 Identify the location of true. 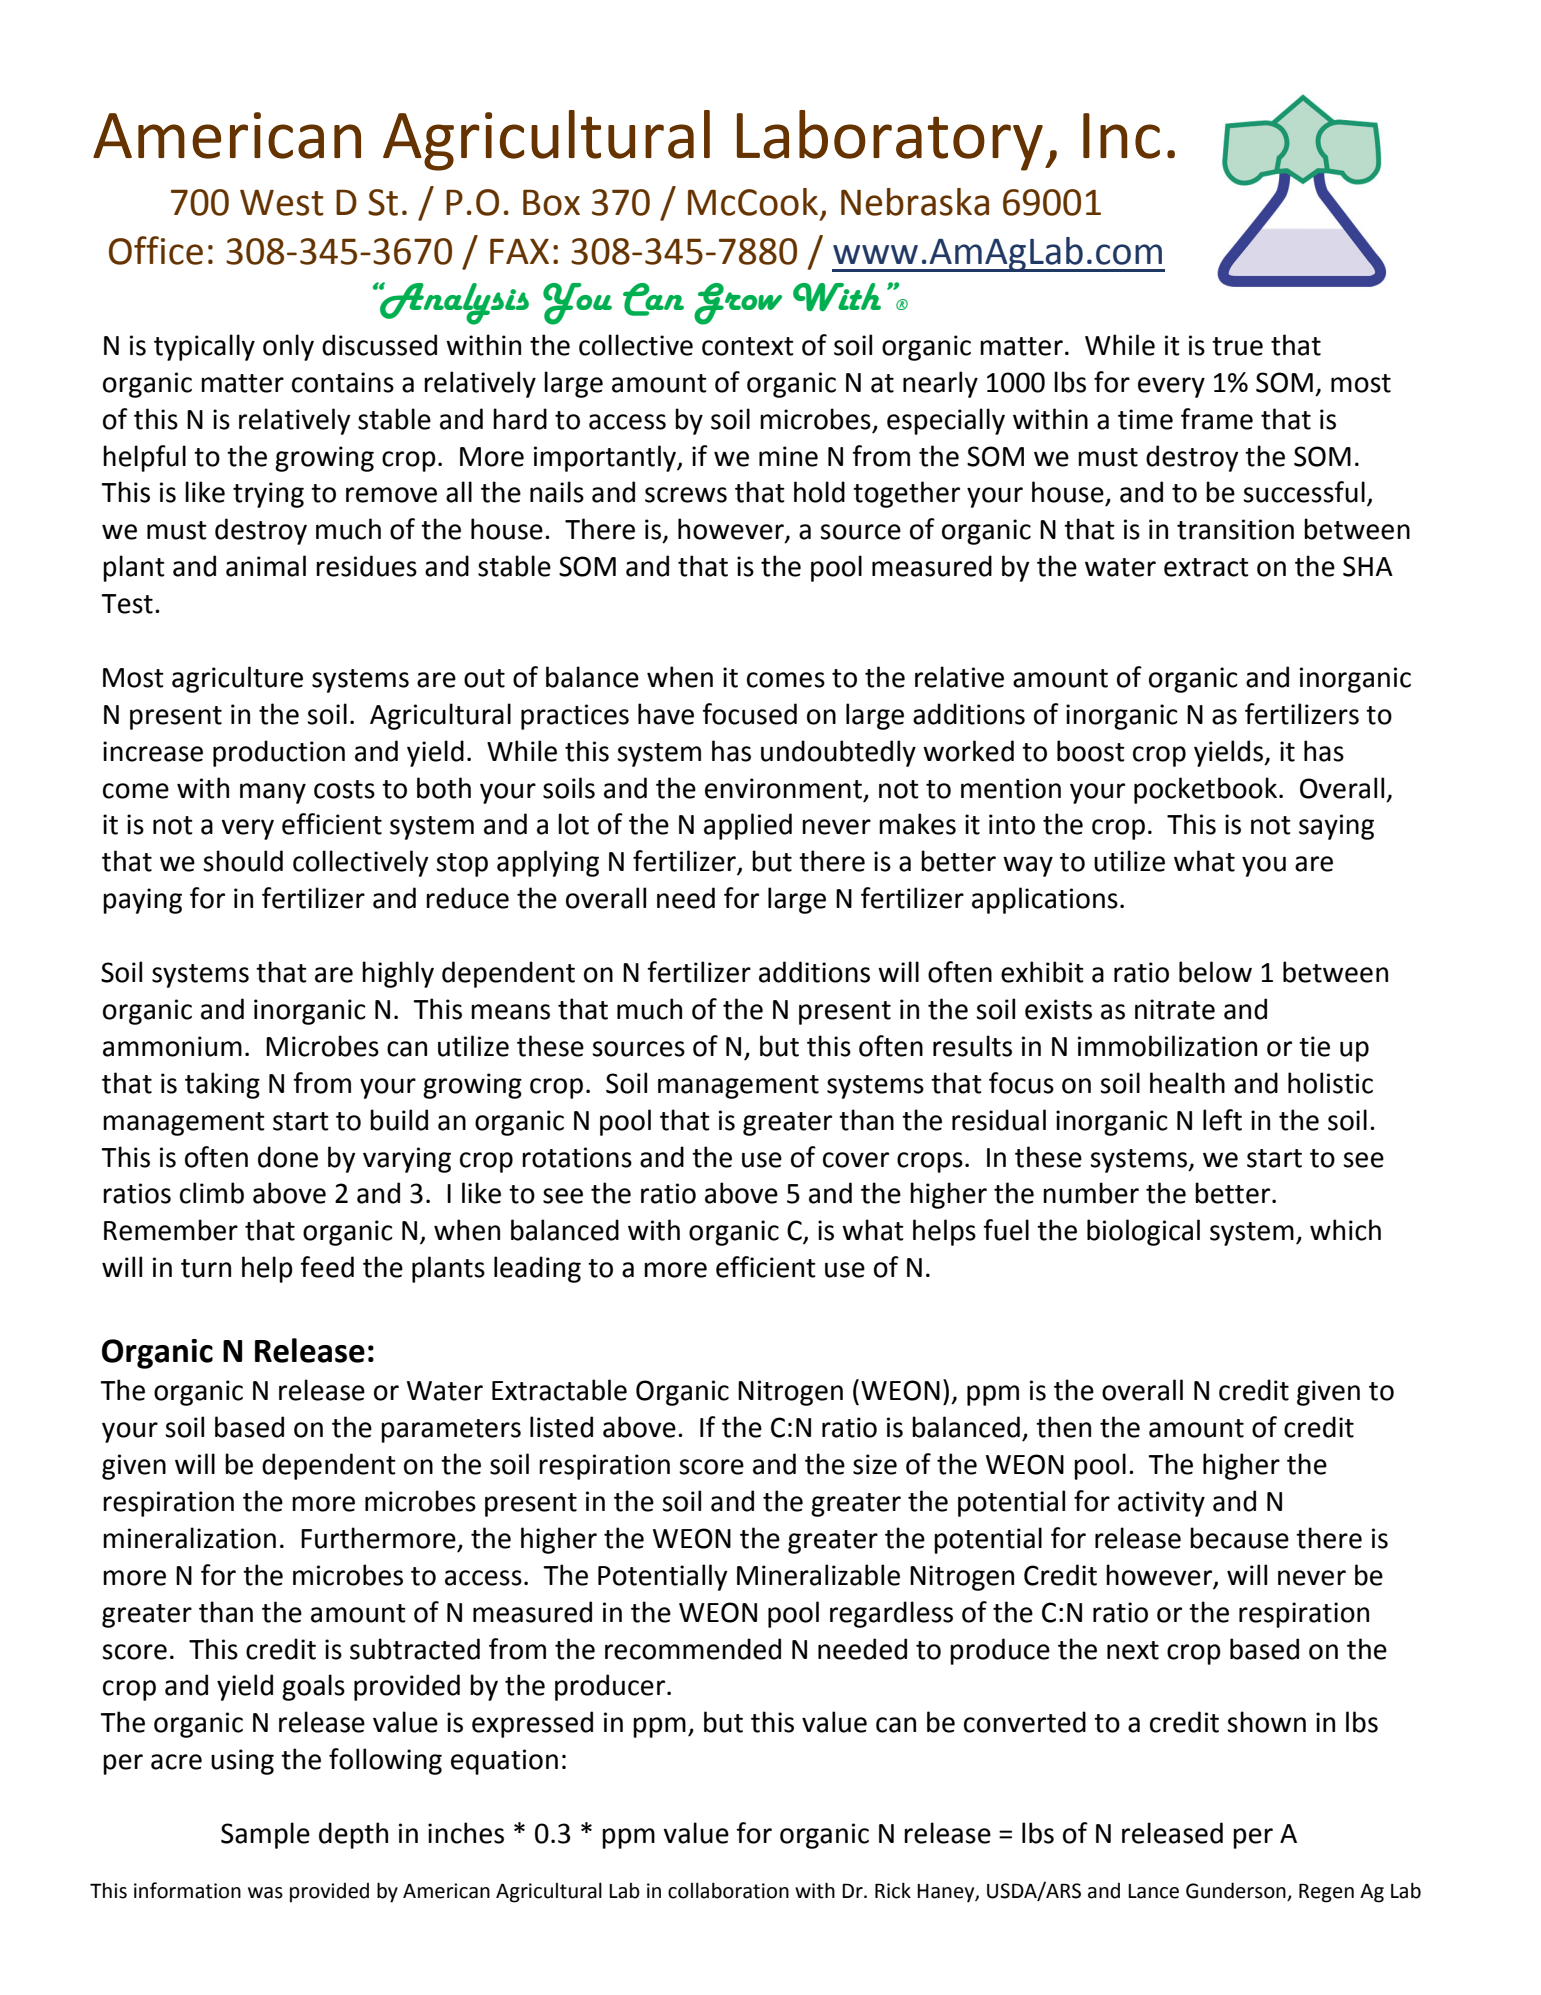
(1237, 346).
